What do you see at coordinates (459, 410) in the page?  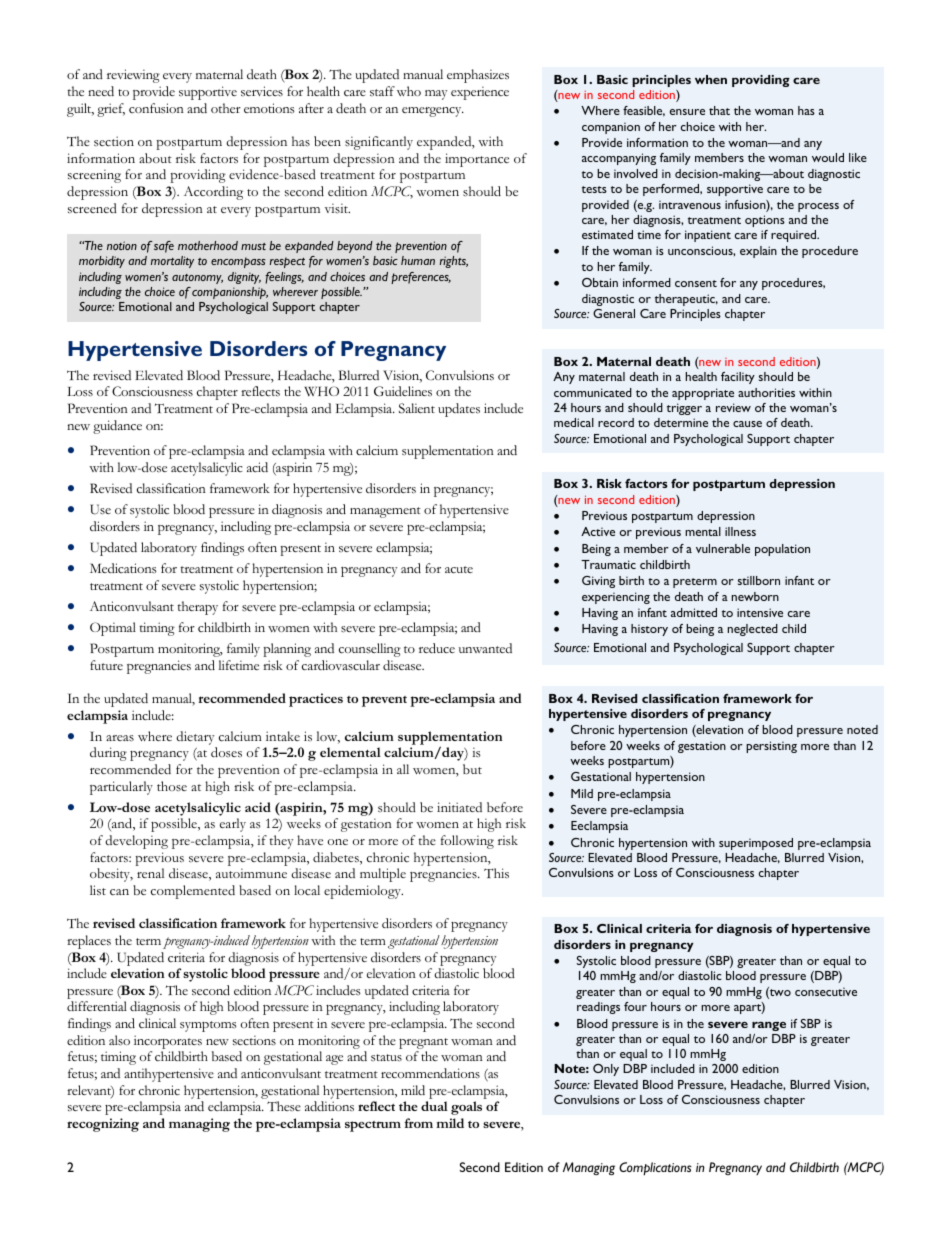 I see `updates` at bounding box center [459, 410].
